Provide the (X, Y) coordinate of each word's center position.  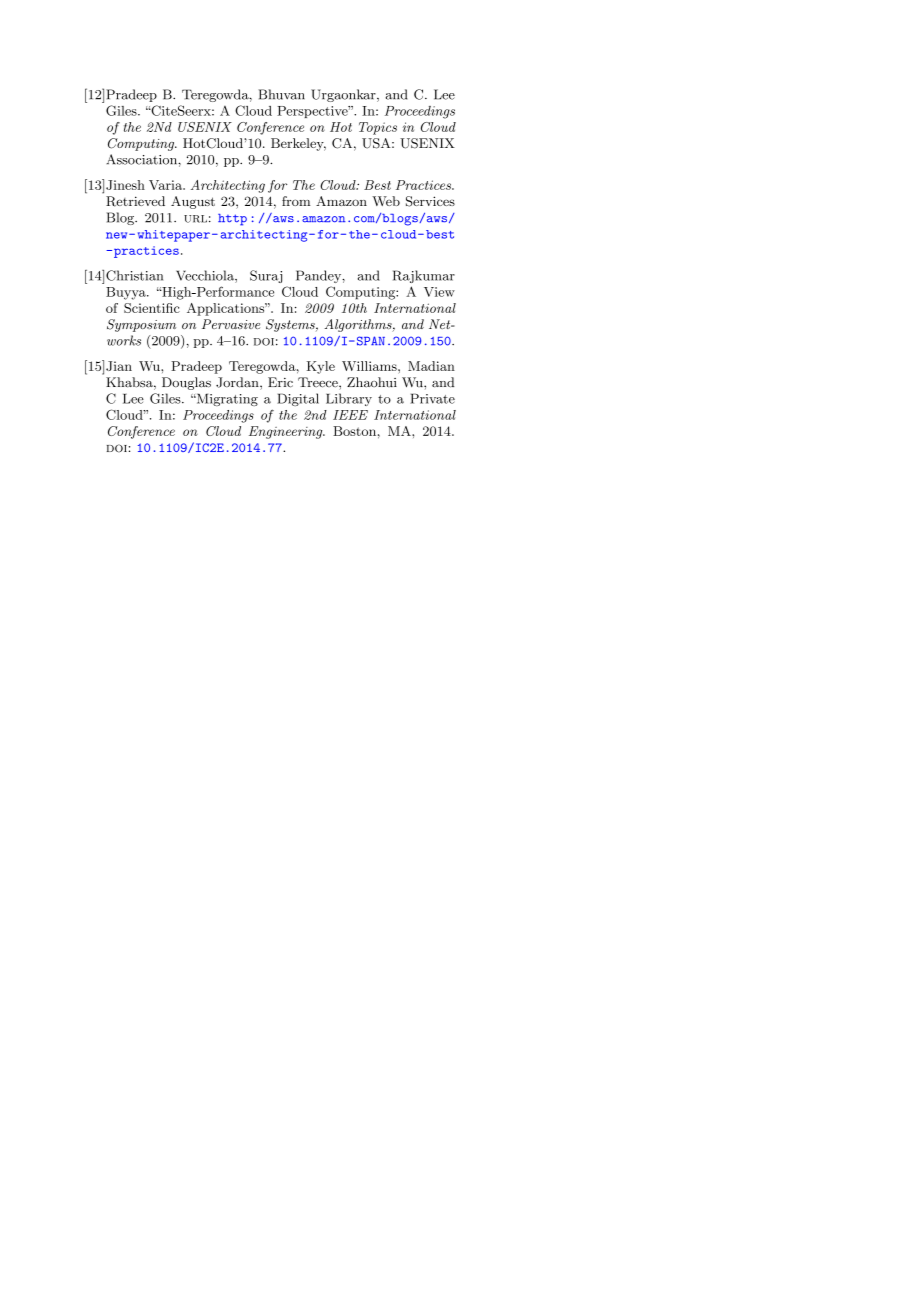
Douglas (186, 383)
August (193, 202)
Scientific (152, 308)
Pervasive (231, 324)
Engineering (287, 432)
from (296, 201)
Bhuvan (281, 94)
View (439, 292)
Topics (378, 128)
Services (430, 201)
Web (386, 201)
